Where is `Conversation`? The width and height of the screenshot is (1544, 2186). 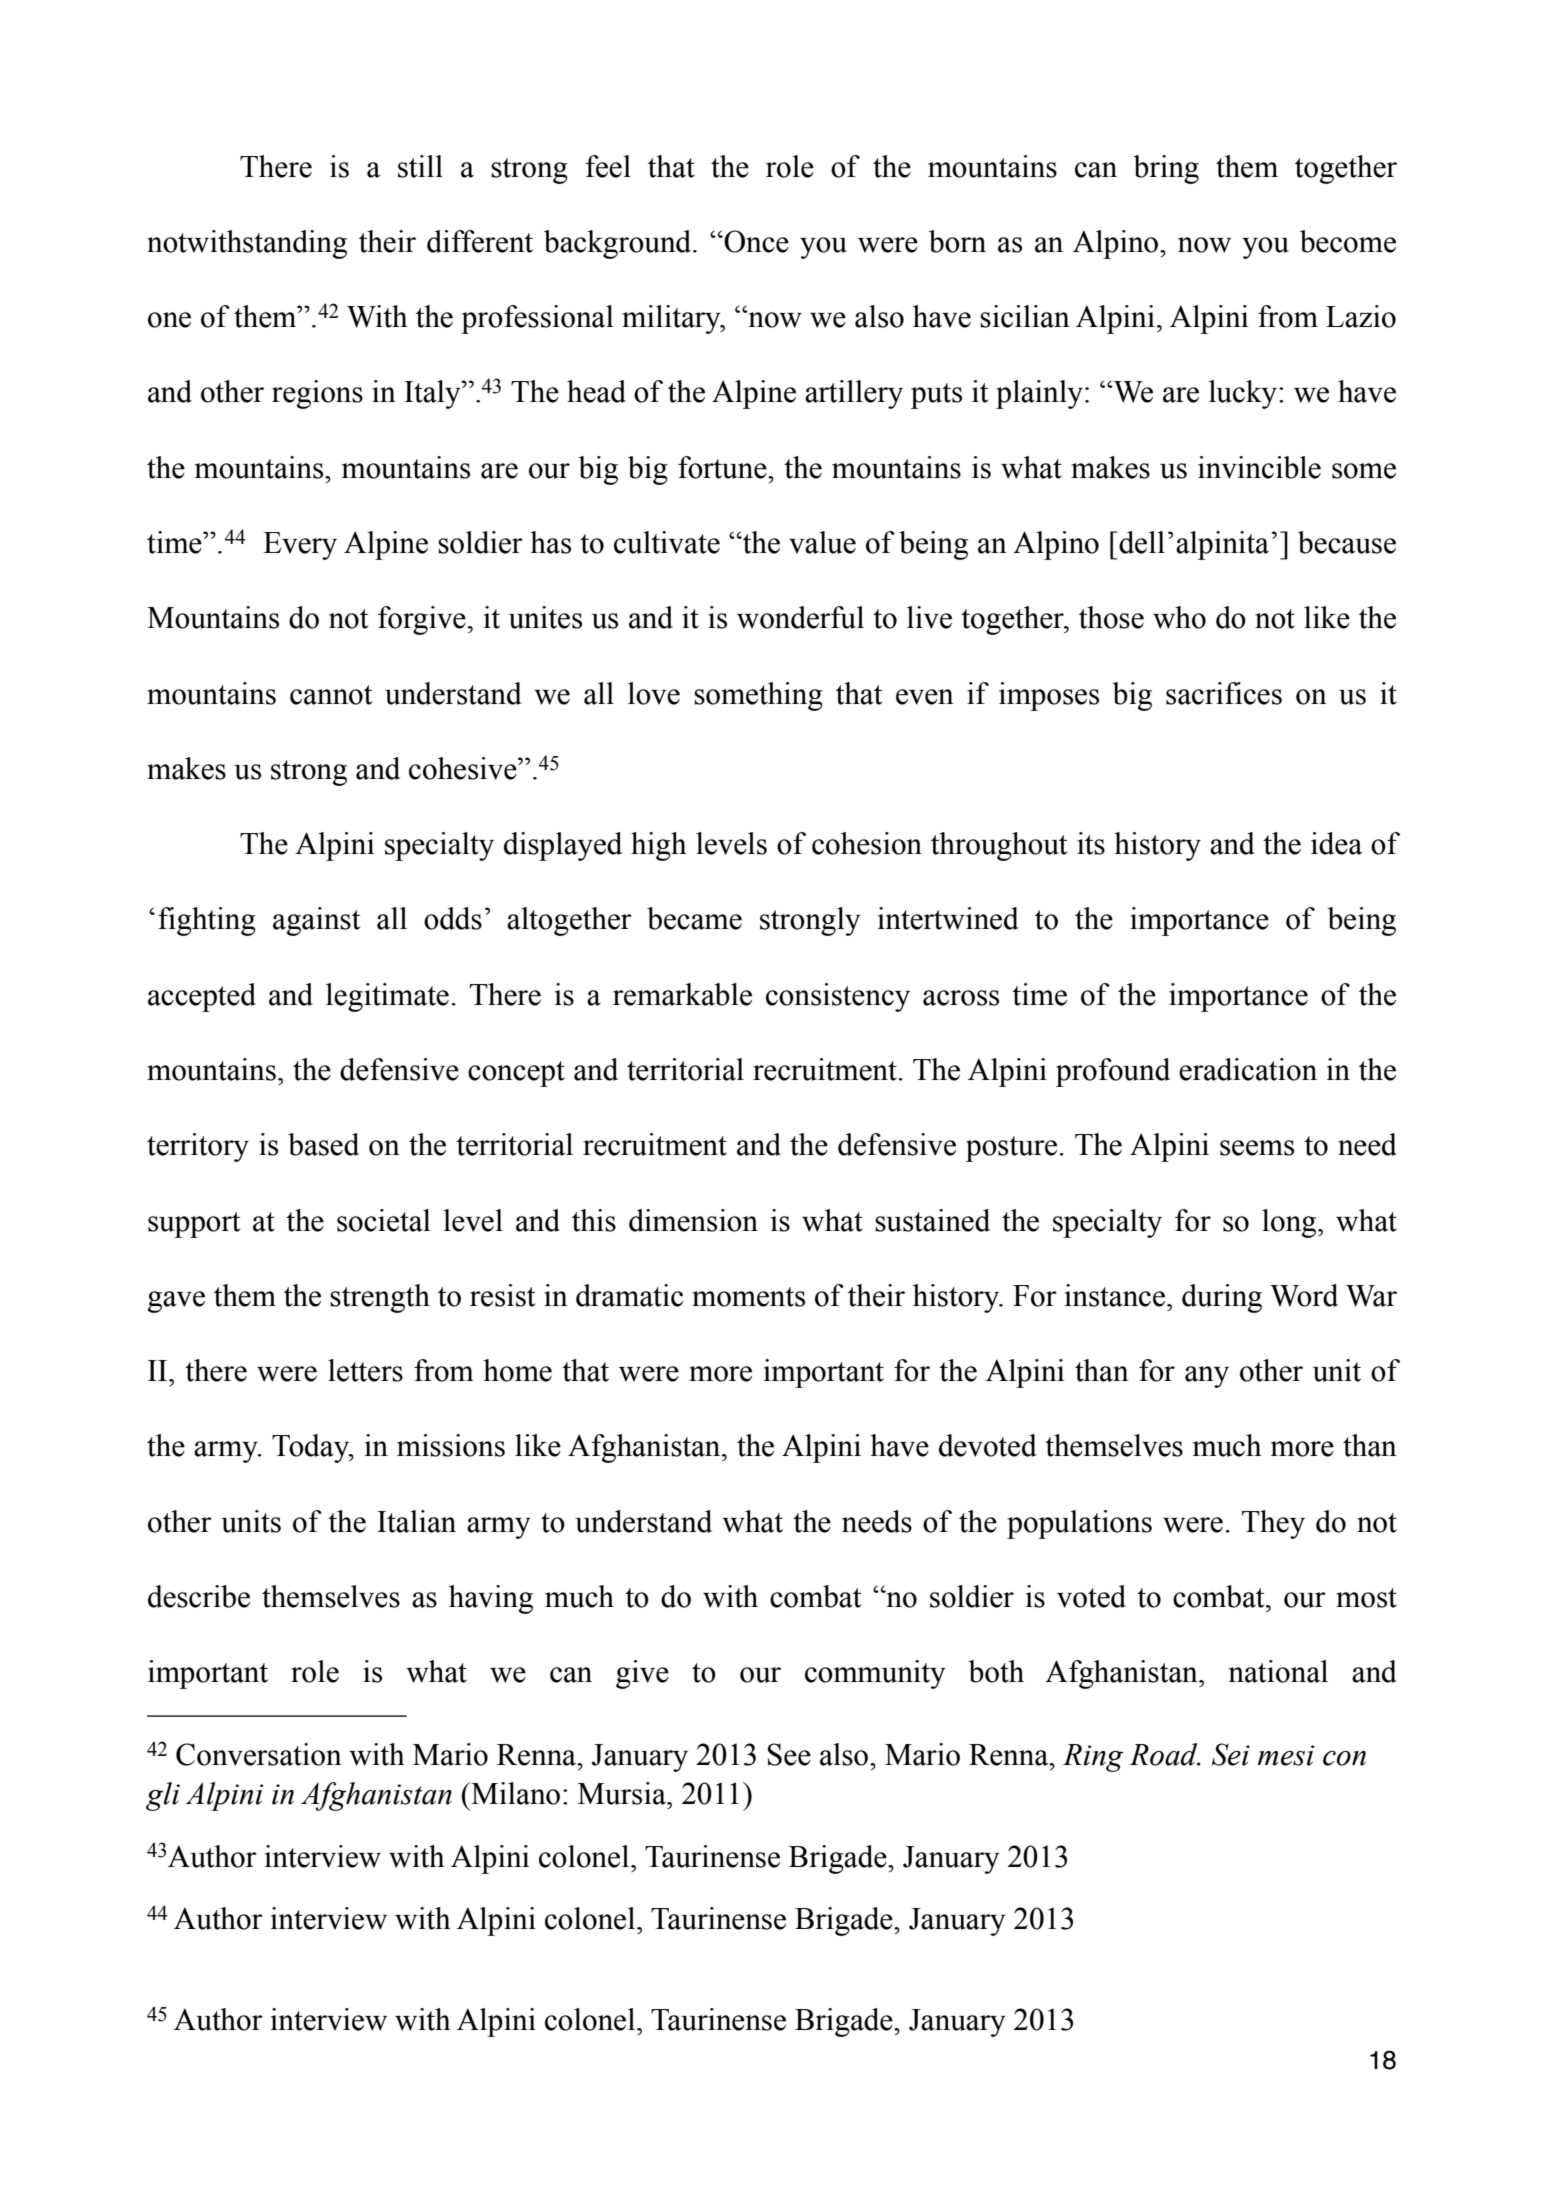
Conversation is located at coordinates (259, 1754).
